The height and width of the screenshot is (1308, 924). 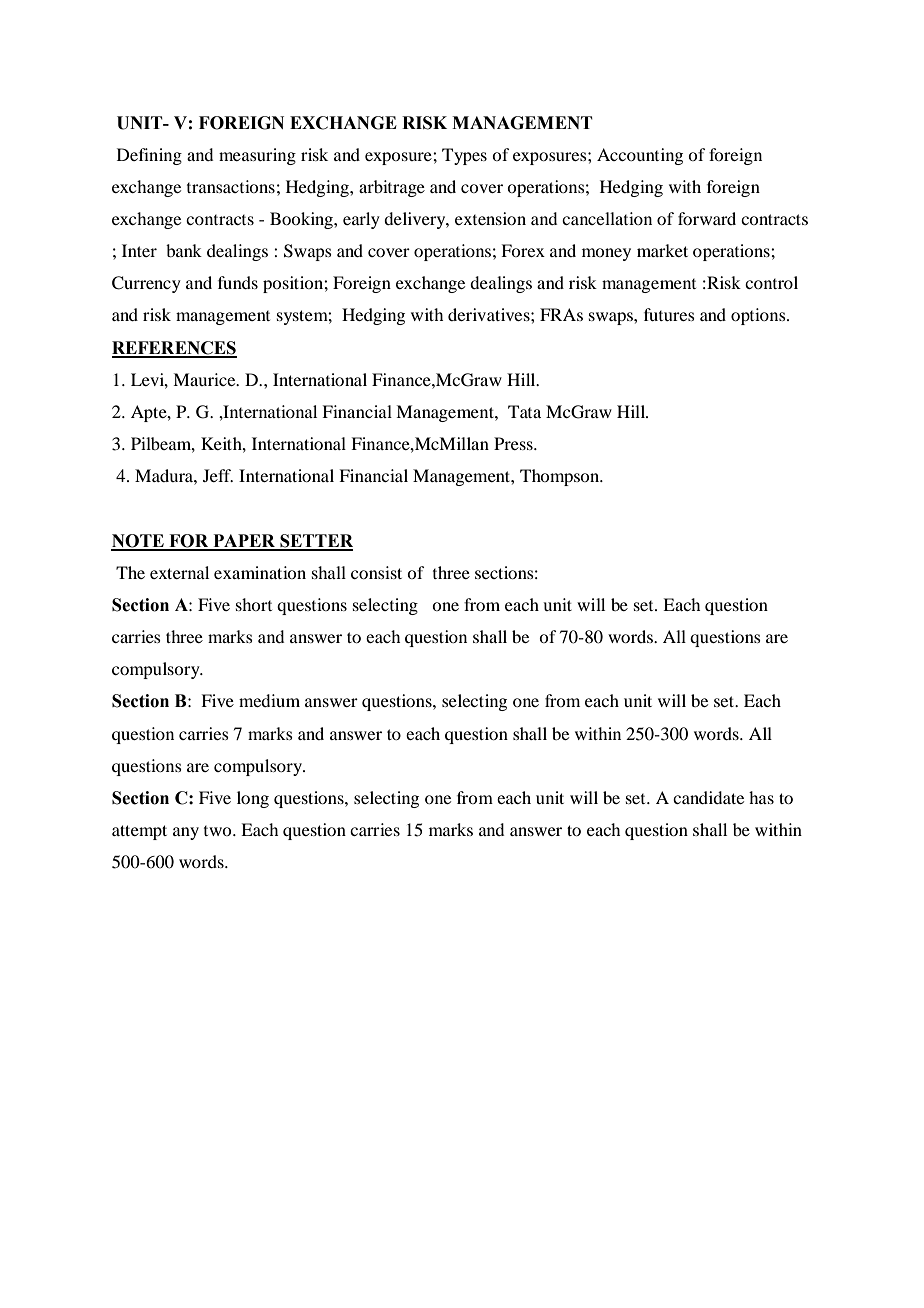 I want to click on transactions, so click(x=231, y=186).
